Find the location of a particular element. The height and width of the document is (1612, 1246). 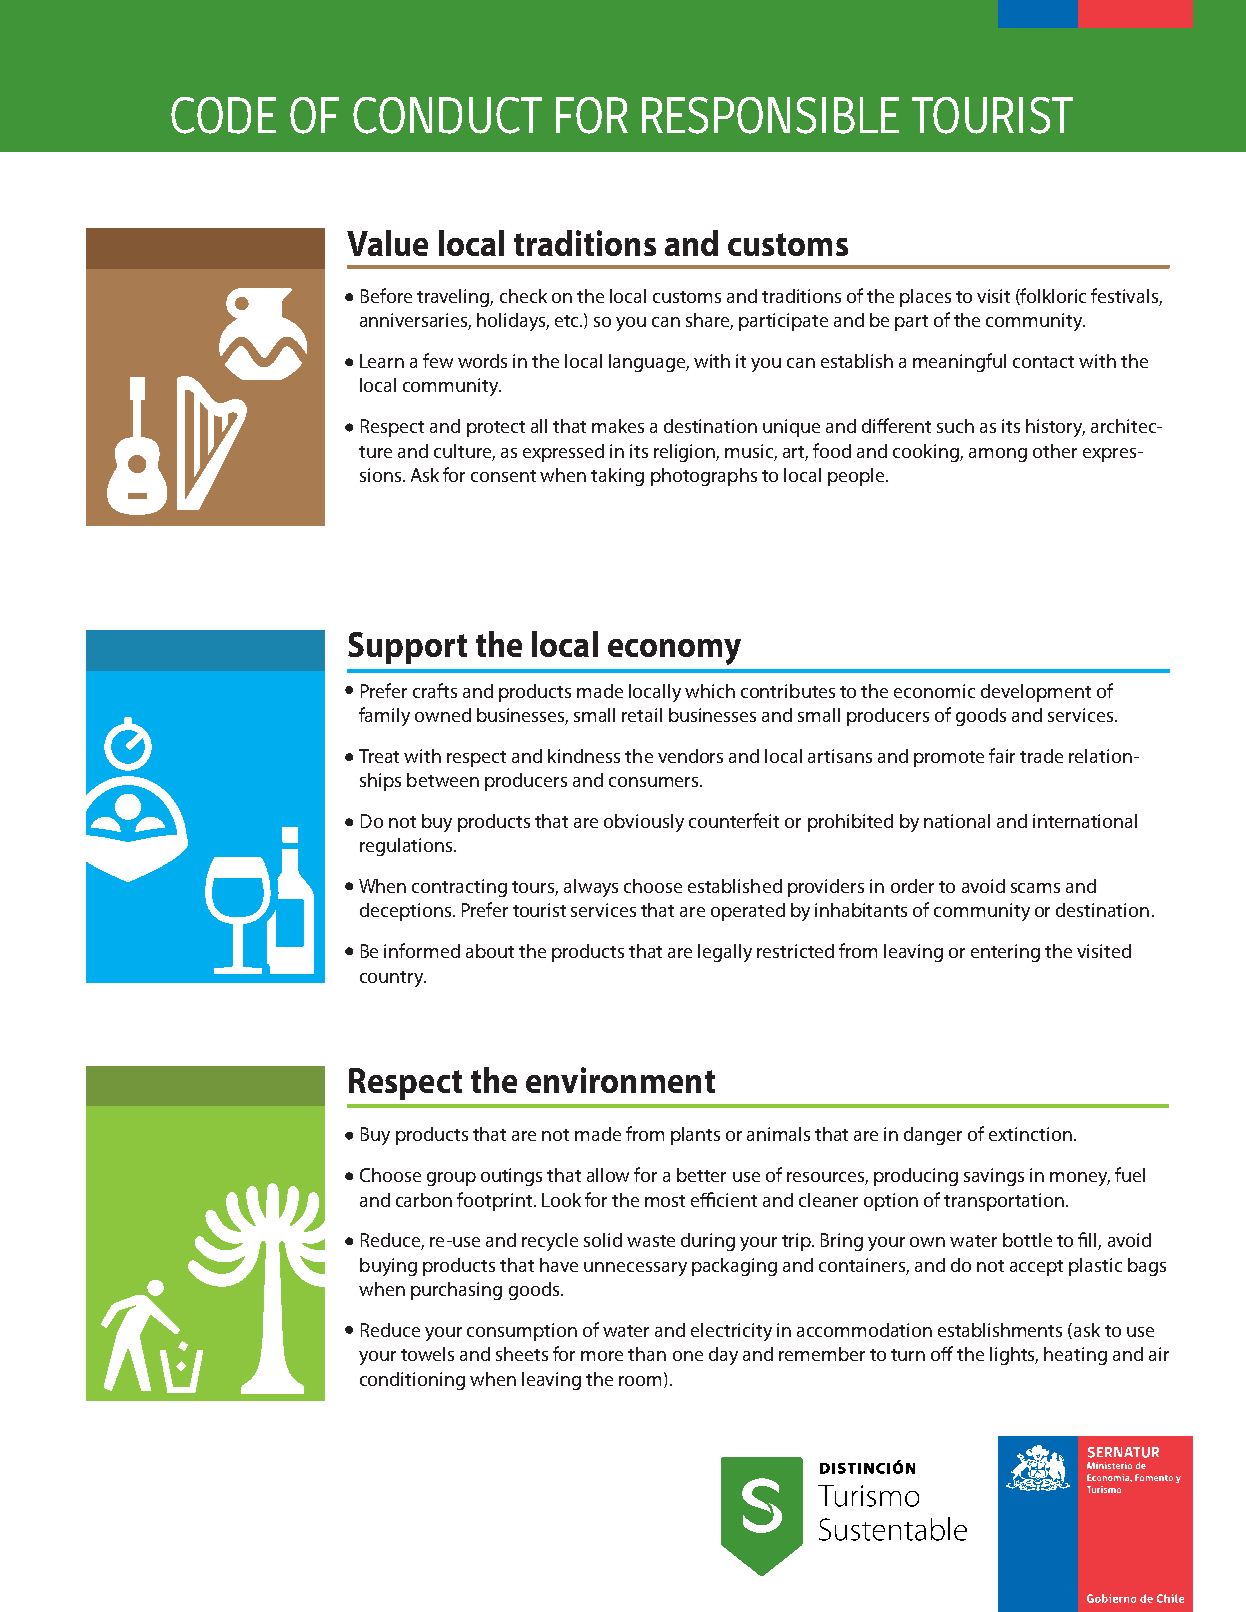

photographs is located at coordinates (704, 477).
